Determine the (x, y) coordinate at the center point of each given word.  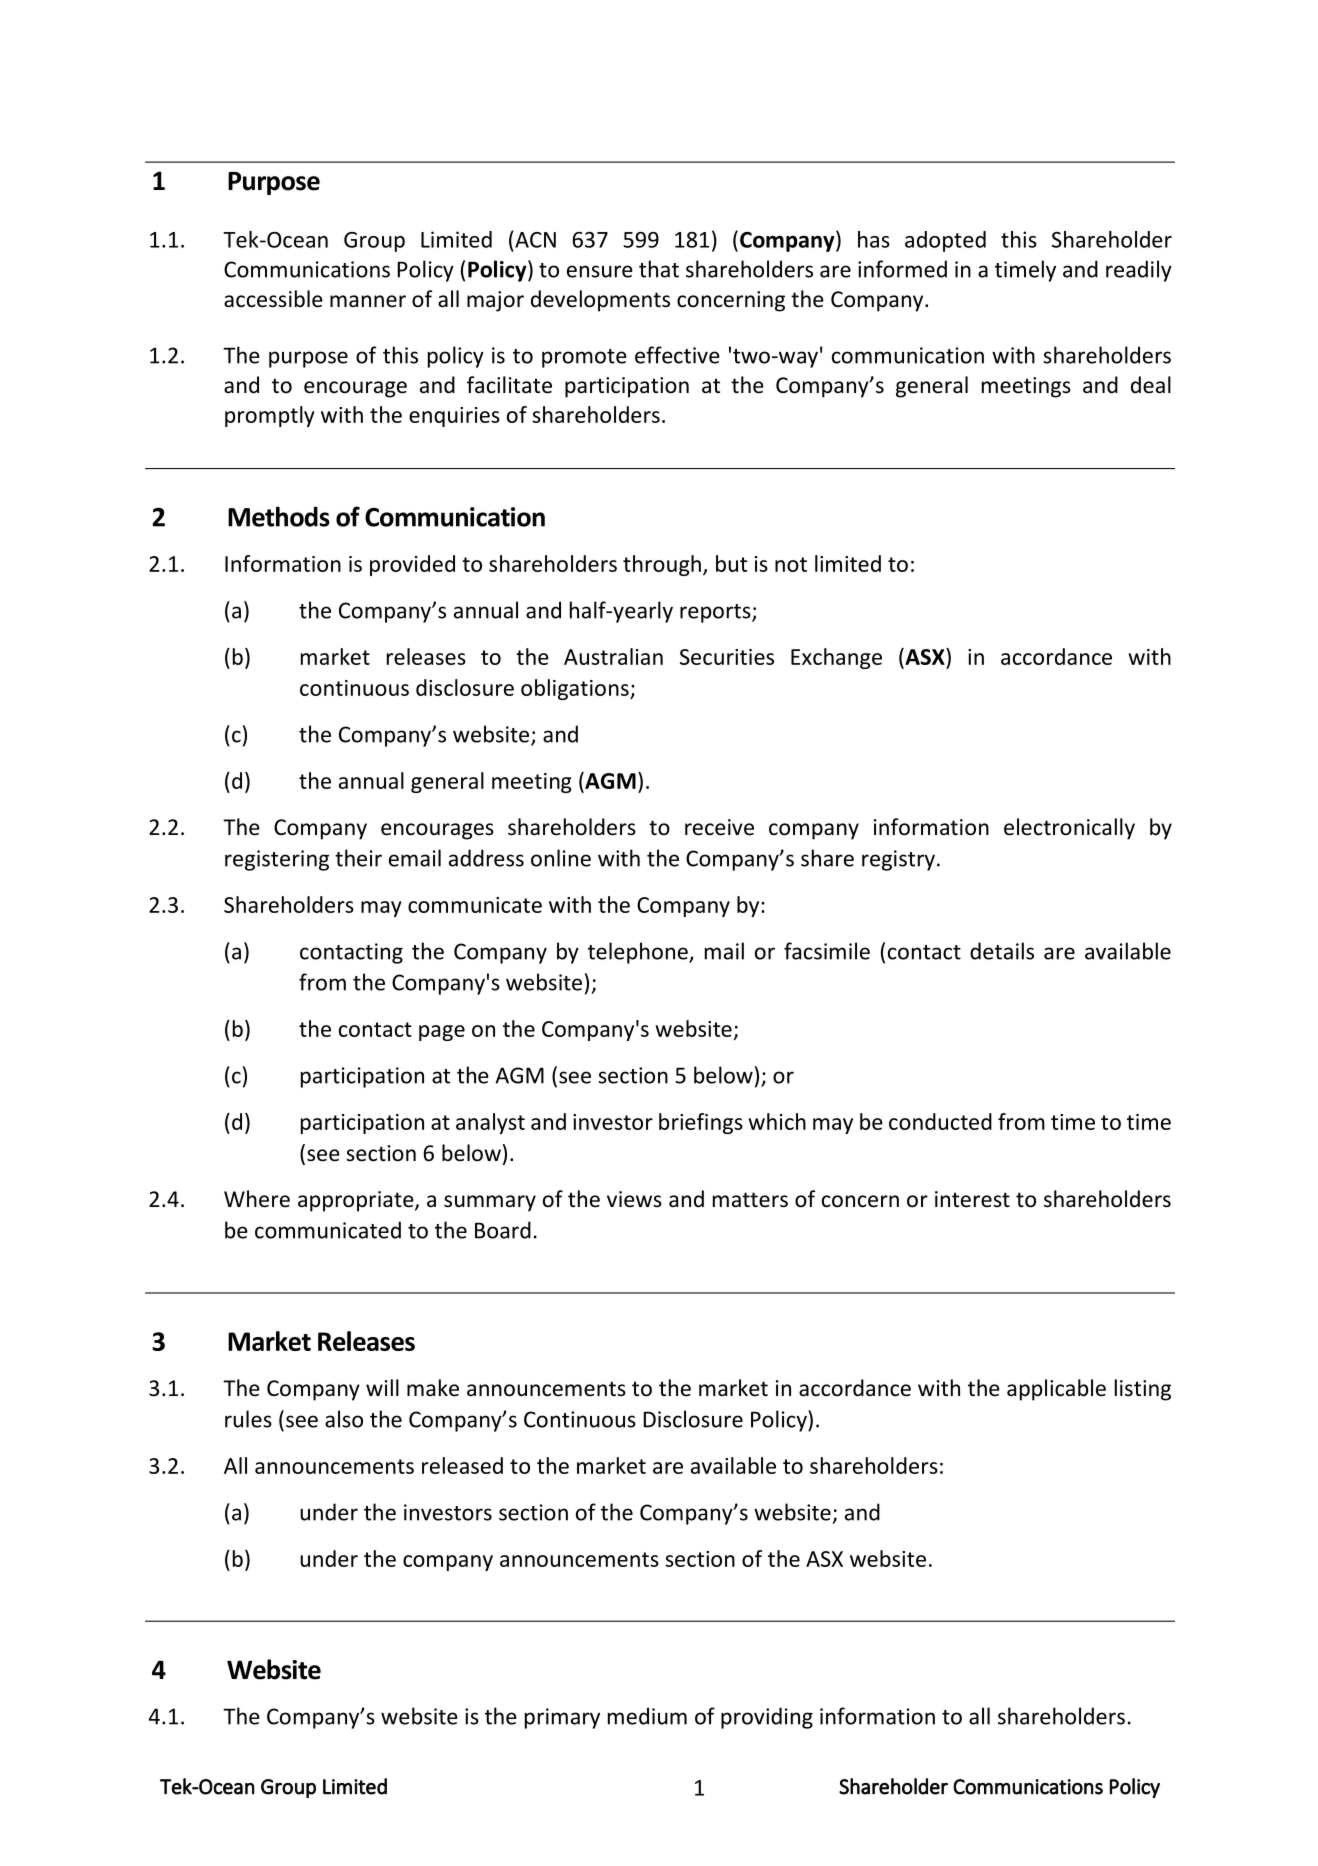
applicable (1056, 1390)
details (1002, 951)
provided (412, 565)
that (659, 269)
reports (716, 613)
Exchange (836, 658)
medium (647, 1716)
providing (767, 1718)
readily (1139, 271)
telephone (639, 953)
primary (562, 1718)
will (382, 1387)
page (442, 1033)
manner (368, 301)
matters (750, 1200)
